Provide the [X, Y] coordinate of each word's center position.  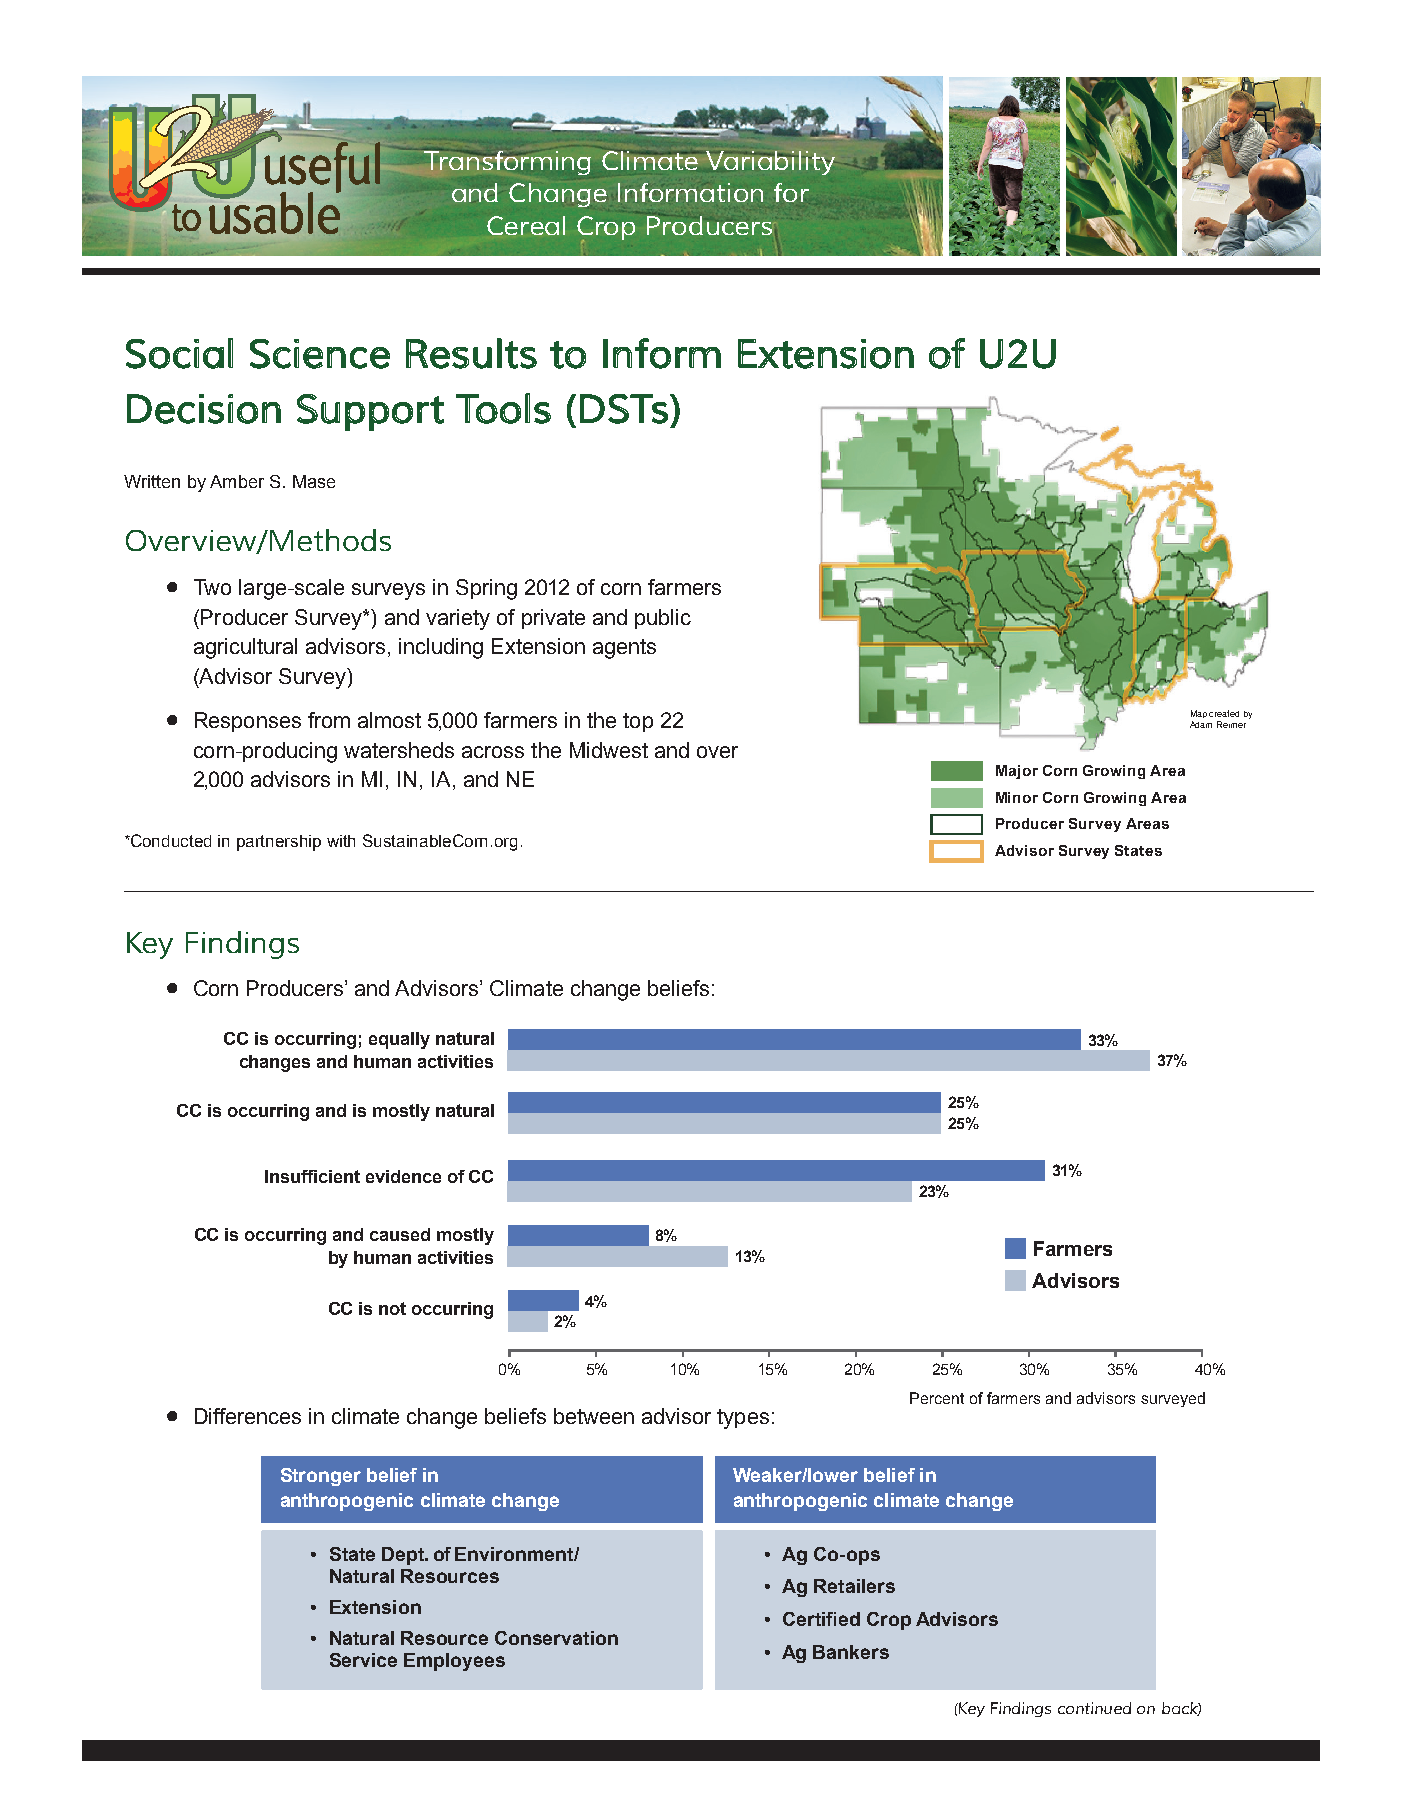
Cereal [526, 225]
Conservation [556, 1638]
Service [363, 1660]
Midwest [609, 750]
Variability [770, 163]
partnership [279, 843]
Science [320, 354]
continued [1094, 1708]
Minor [1017, 797]
